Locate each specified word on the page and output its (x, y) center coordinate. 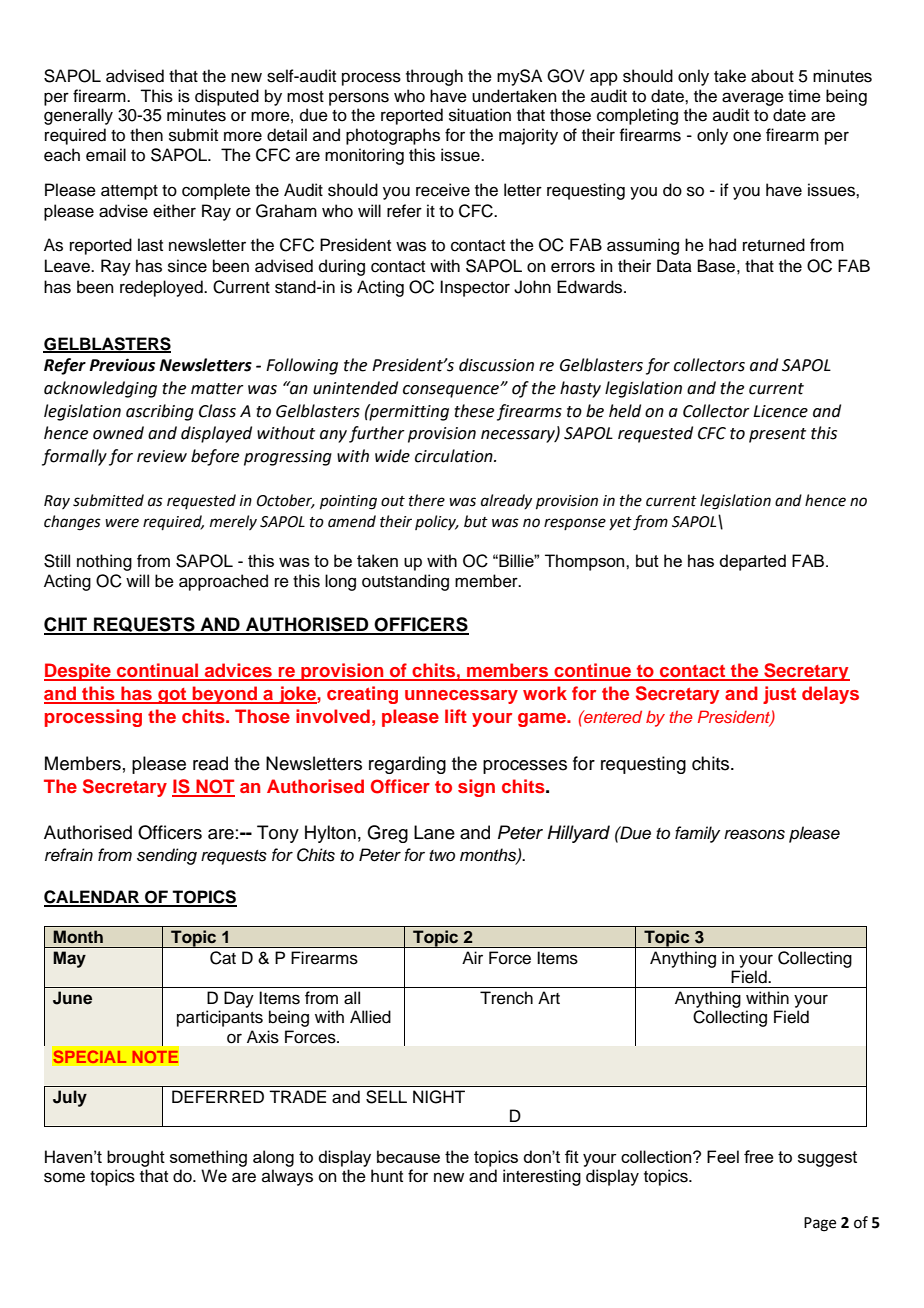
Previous (122, 365)
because (408, 1156)
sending (167, 856)
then (146, 135)
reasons (754, 834)
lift (456, 716)
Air (472, 957)
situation (480, 115)
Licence (780, 411)
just (779, 695)
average (753, 99)
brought (136, 1158)
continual (158, 671)
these (474, 411)
